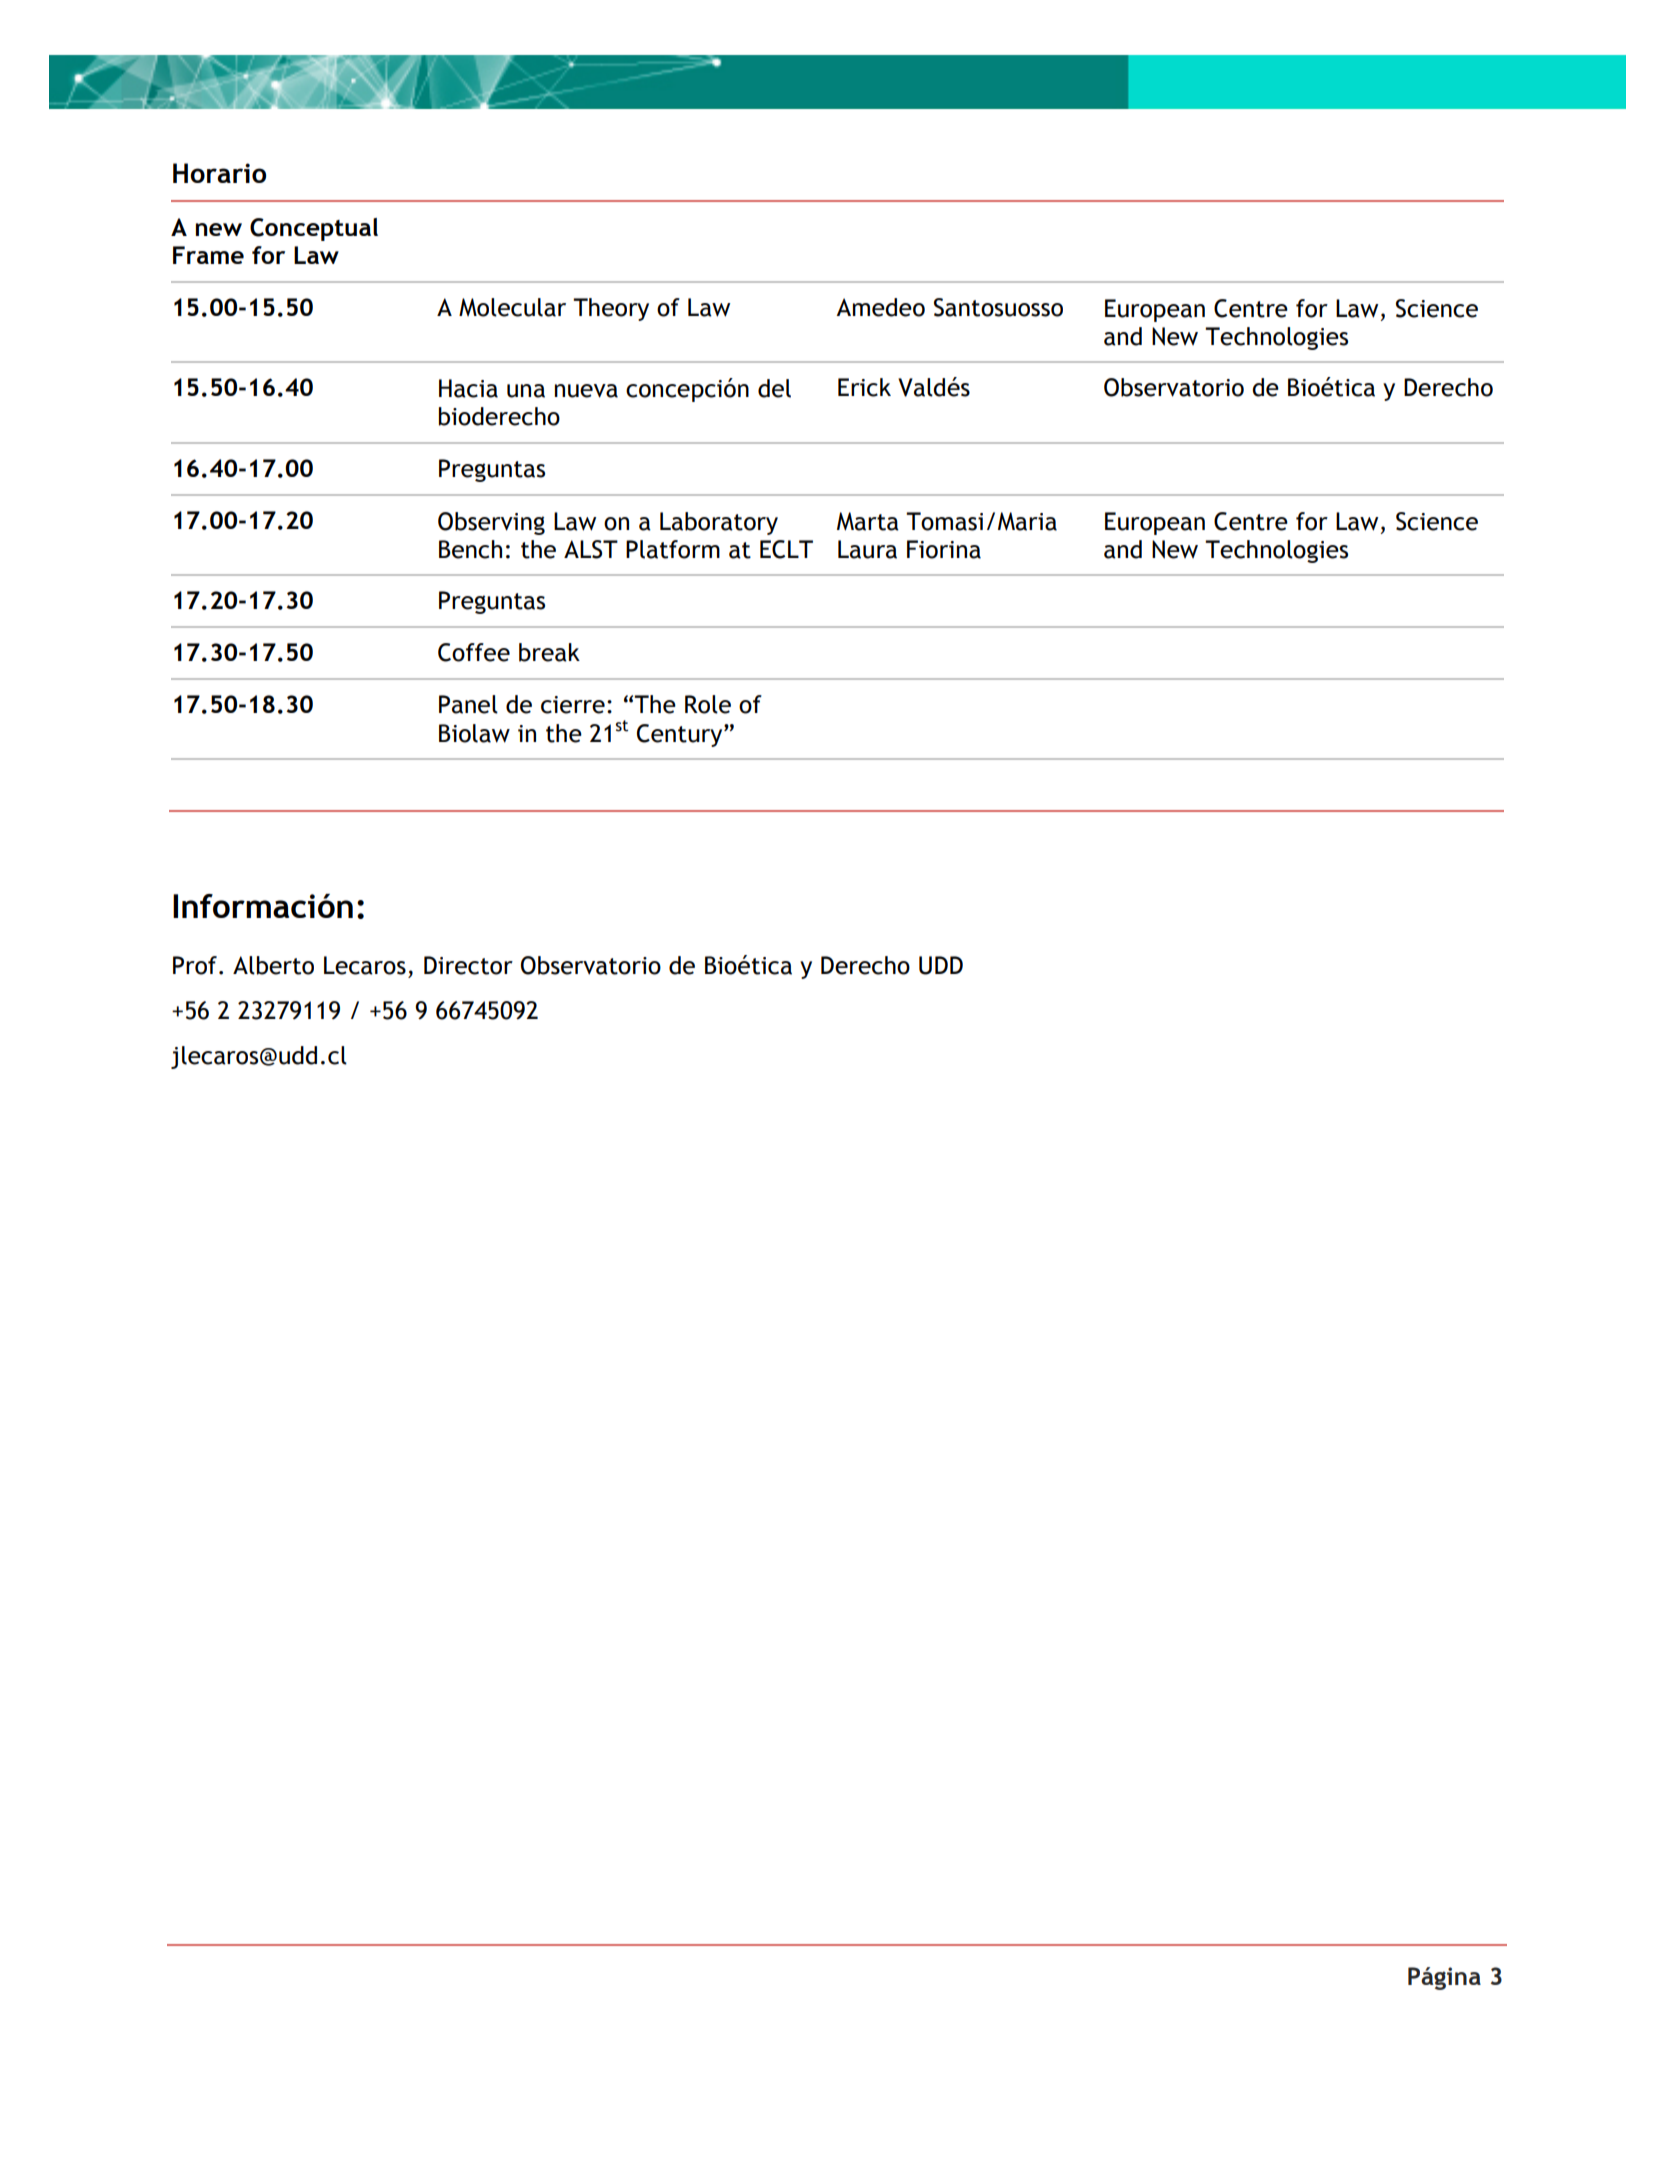 This document has width=1675, height=2168. What do you see at coordinates (314, 229) in the document?
I see `Conceptual` at bounding box center [314, 229].
